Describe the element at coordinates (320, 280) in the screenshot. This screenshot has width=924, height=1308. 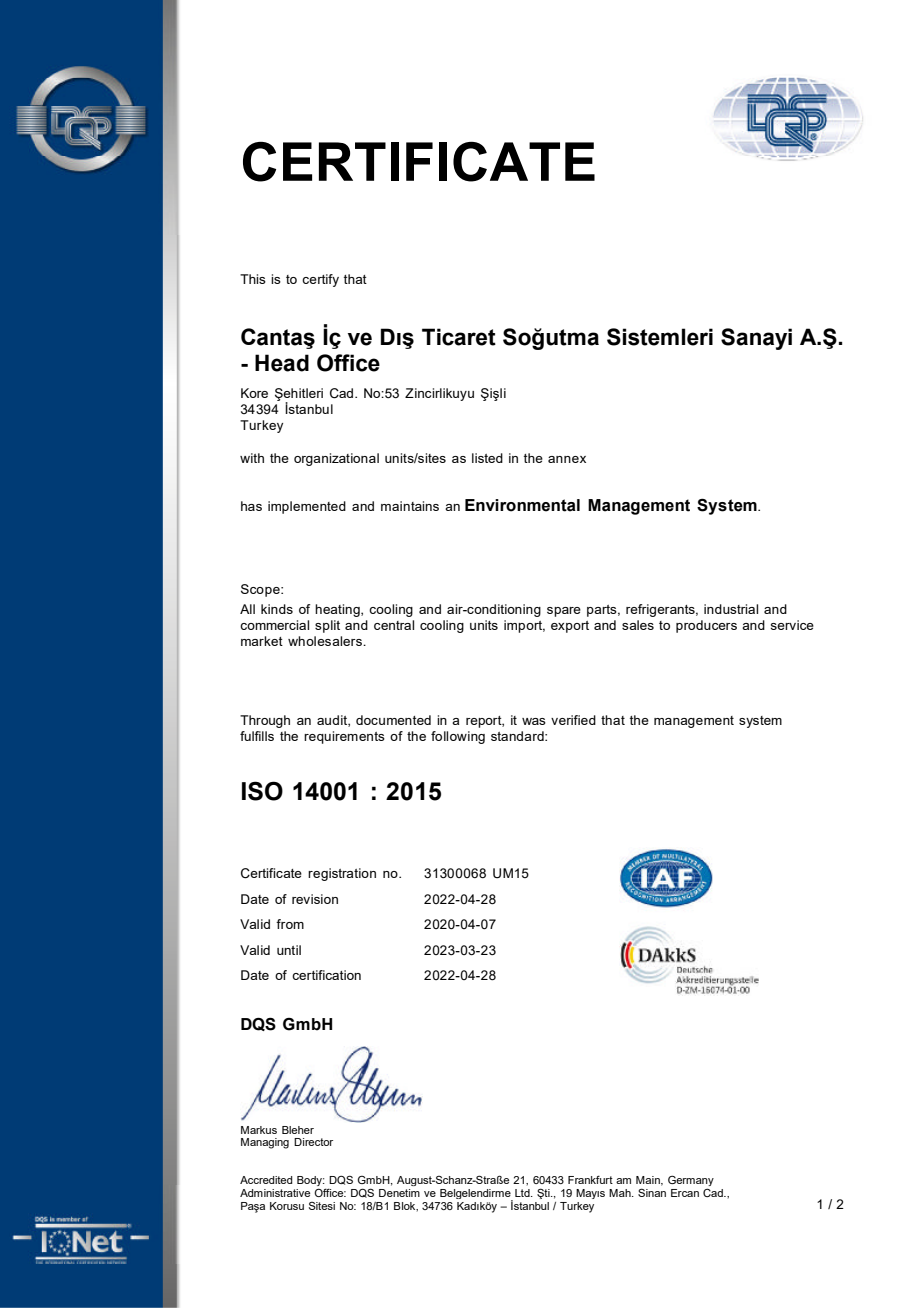
I see `certify` at that location.
